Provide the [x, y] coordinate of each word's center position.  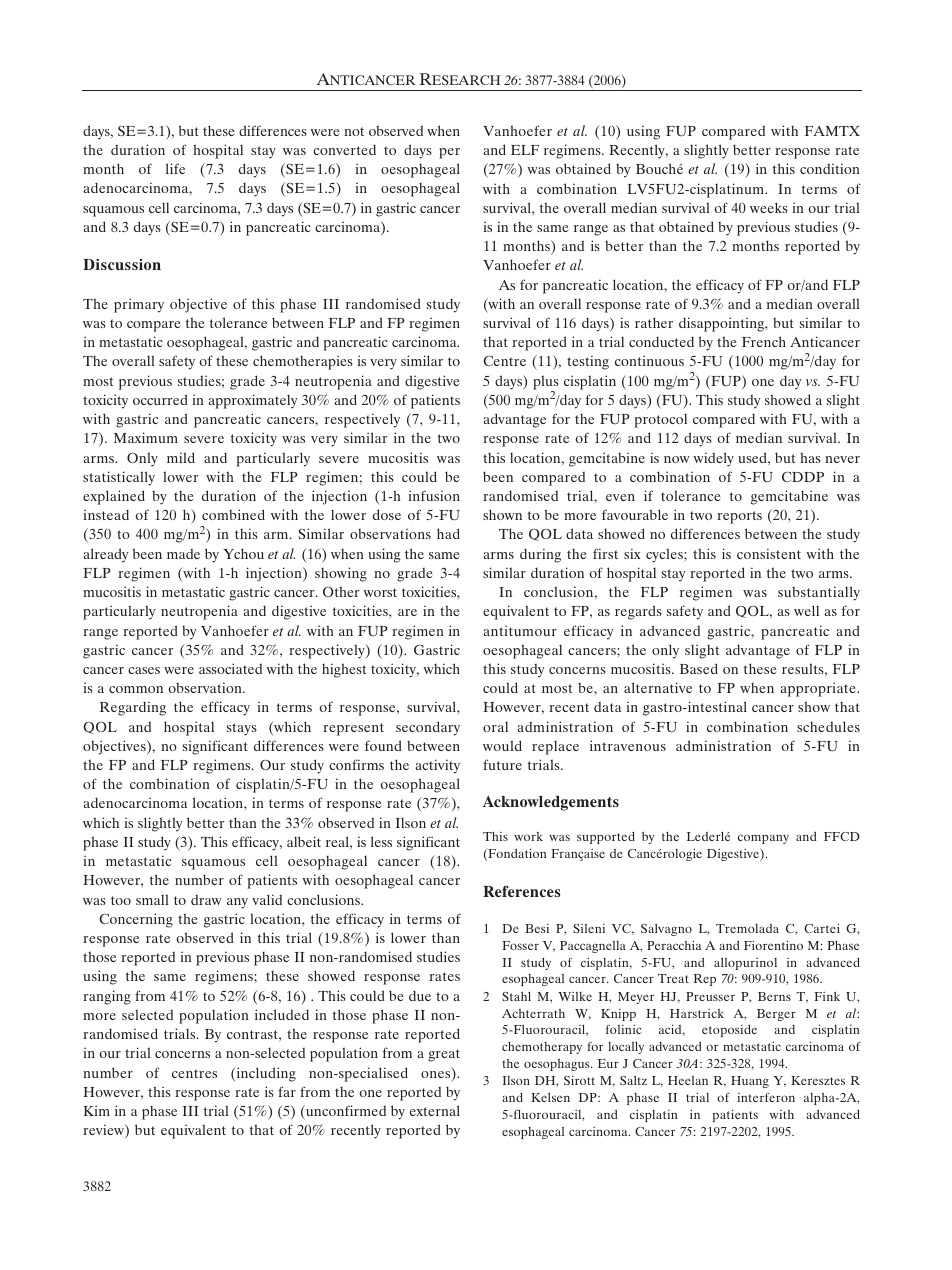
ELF [525, 150]
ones [437, 1076]
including [265, 1074]
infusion [434, 495]
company [763, 839]
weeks [769, 207]
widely [713, 459]
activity [437, 766]
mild [181, 457]
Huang [750, 1082]
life [175, 168]
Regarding [133, 708]
